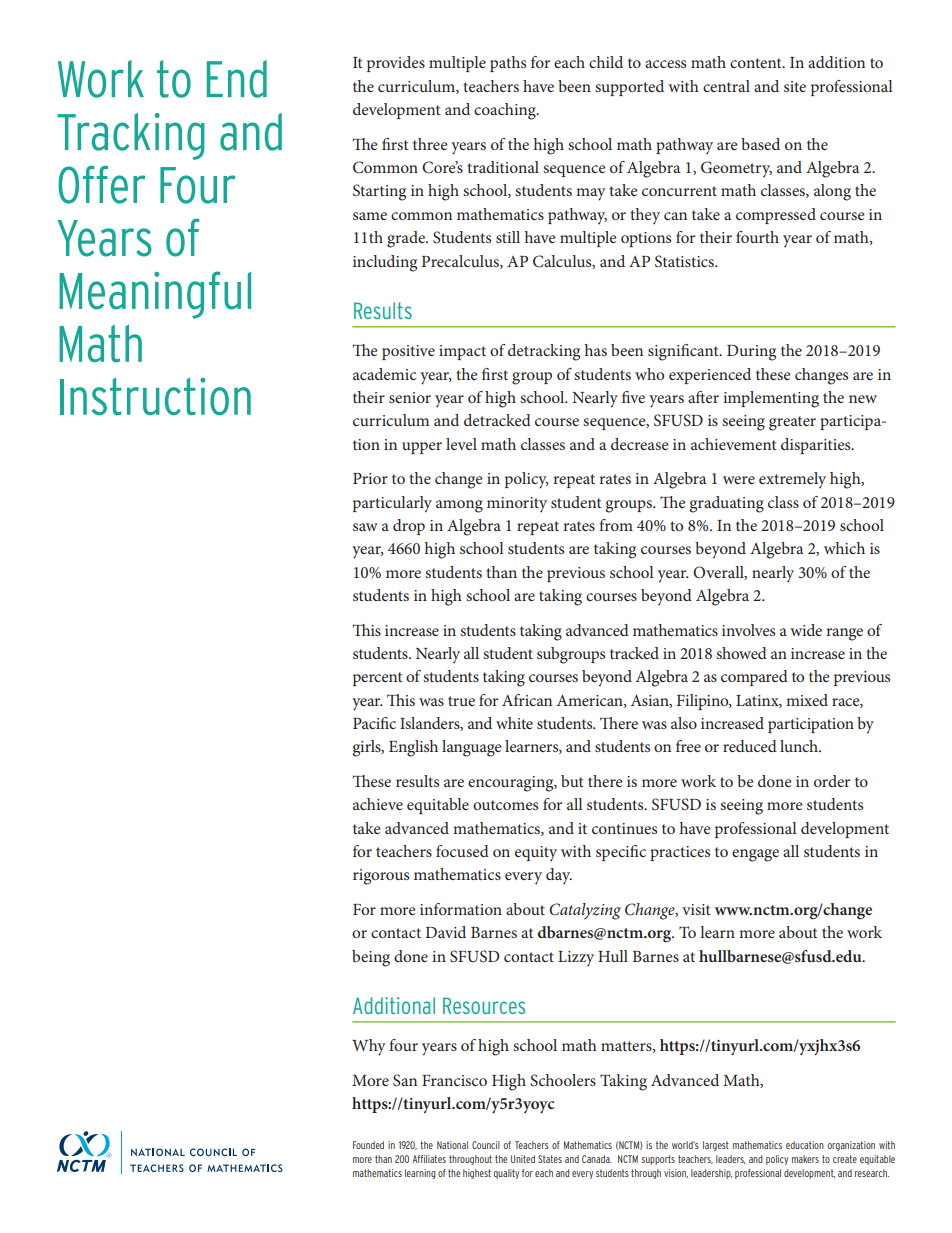 Image resolution: width=952 pixels, height=1233 pixels. I want to click on percent, so click(378, 679).
